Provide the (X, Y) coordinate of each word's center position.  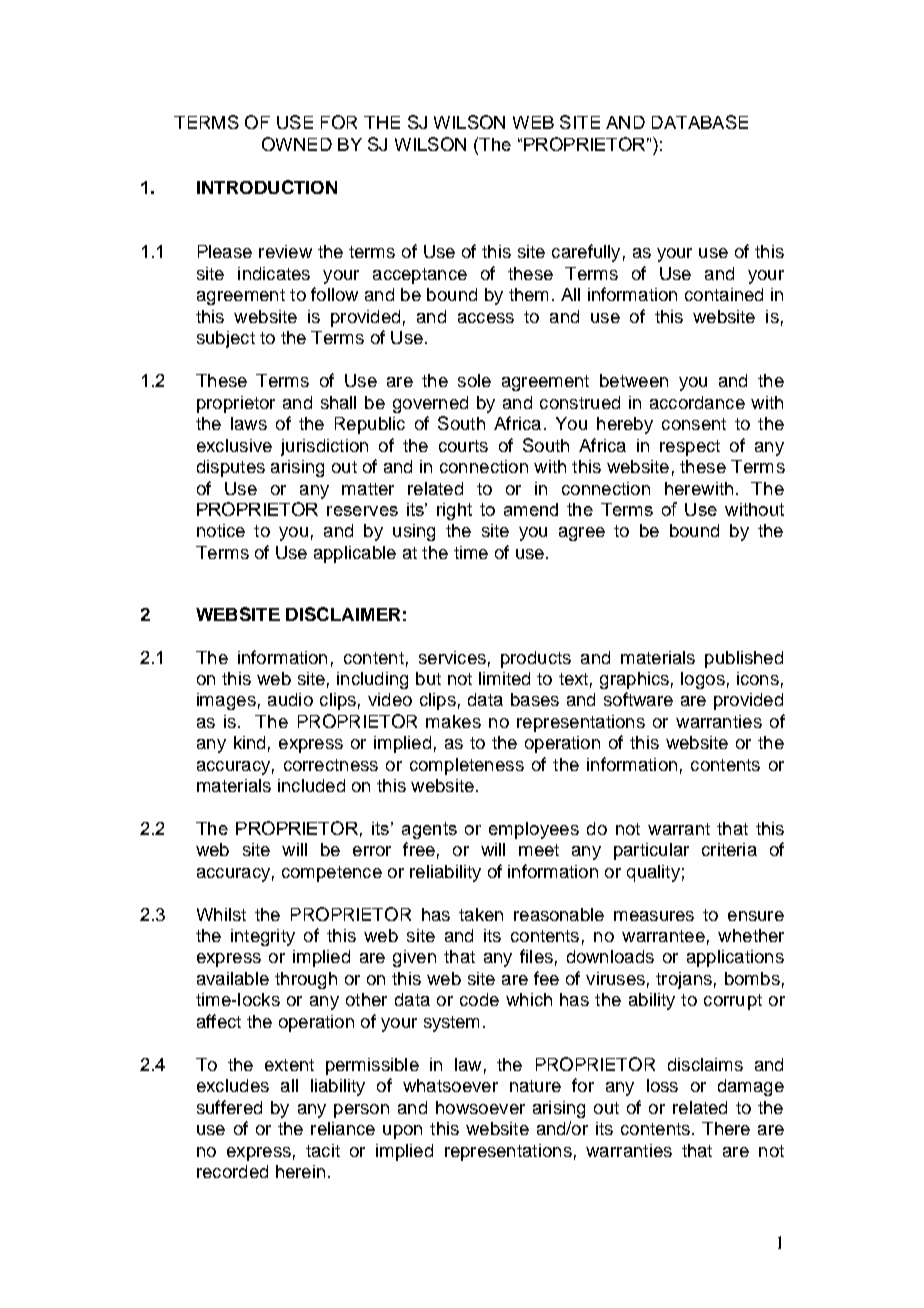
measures (654, 916)
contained (724, 294)
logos (703, 680)
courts (463, 446)
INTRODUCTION (267, 187)
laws (249, 423)
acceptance (420, 276)
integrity (263, 937)
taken (481, 914)
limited (504, 678)
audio (290, 699)
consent (694, 424)
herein (300, 1171)
